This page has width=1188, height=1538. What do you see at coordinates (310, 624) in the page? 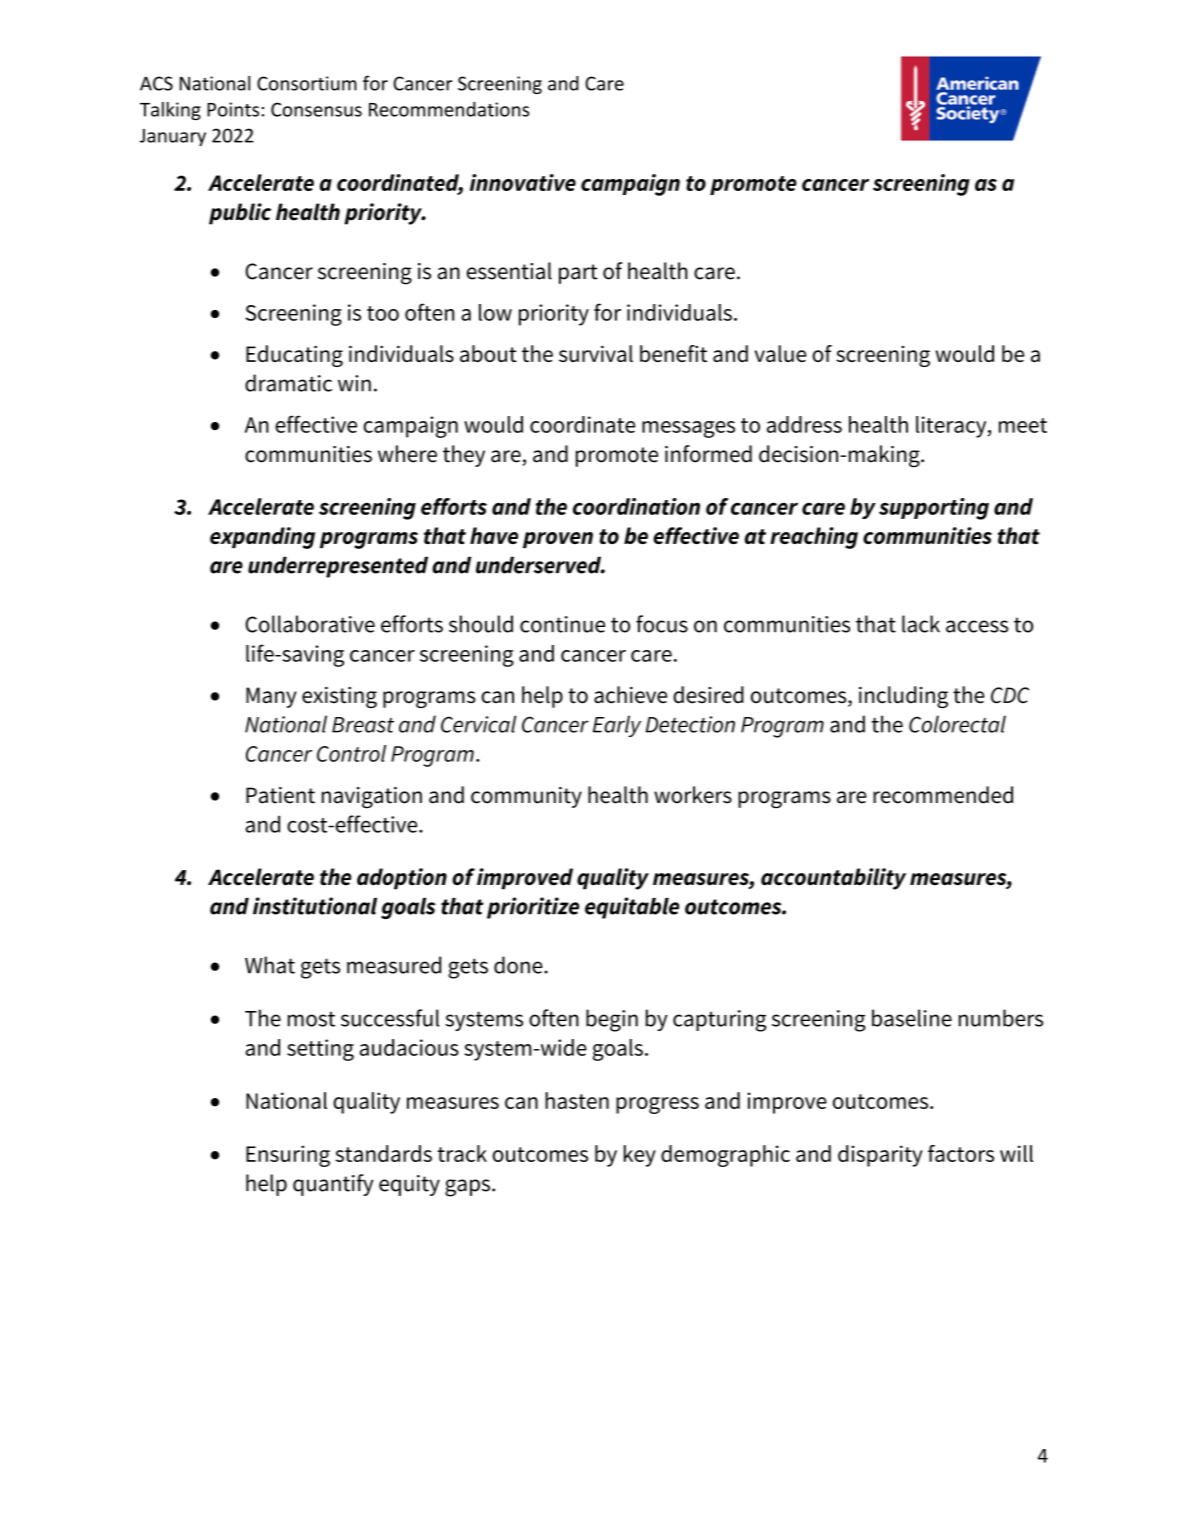
I see `Collaborative` at bounding box center [310, 624].
